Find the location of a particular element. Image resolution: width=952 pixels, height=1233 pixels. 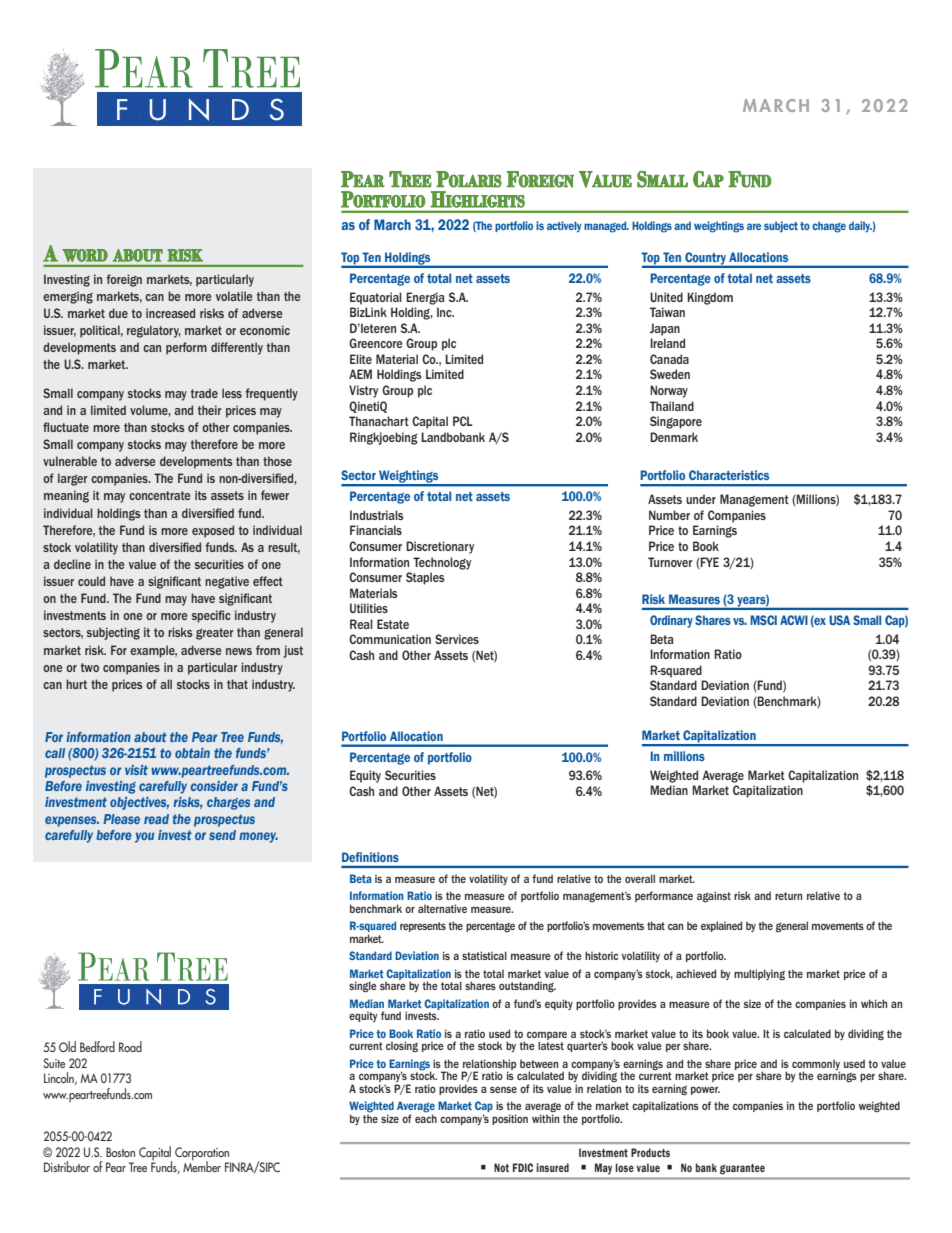

Energia is located at coordinates (425, 298).
